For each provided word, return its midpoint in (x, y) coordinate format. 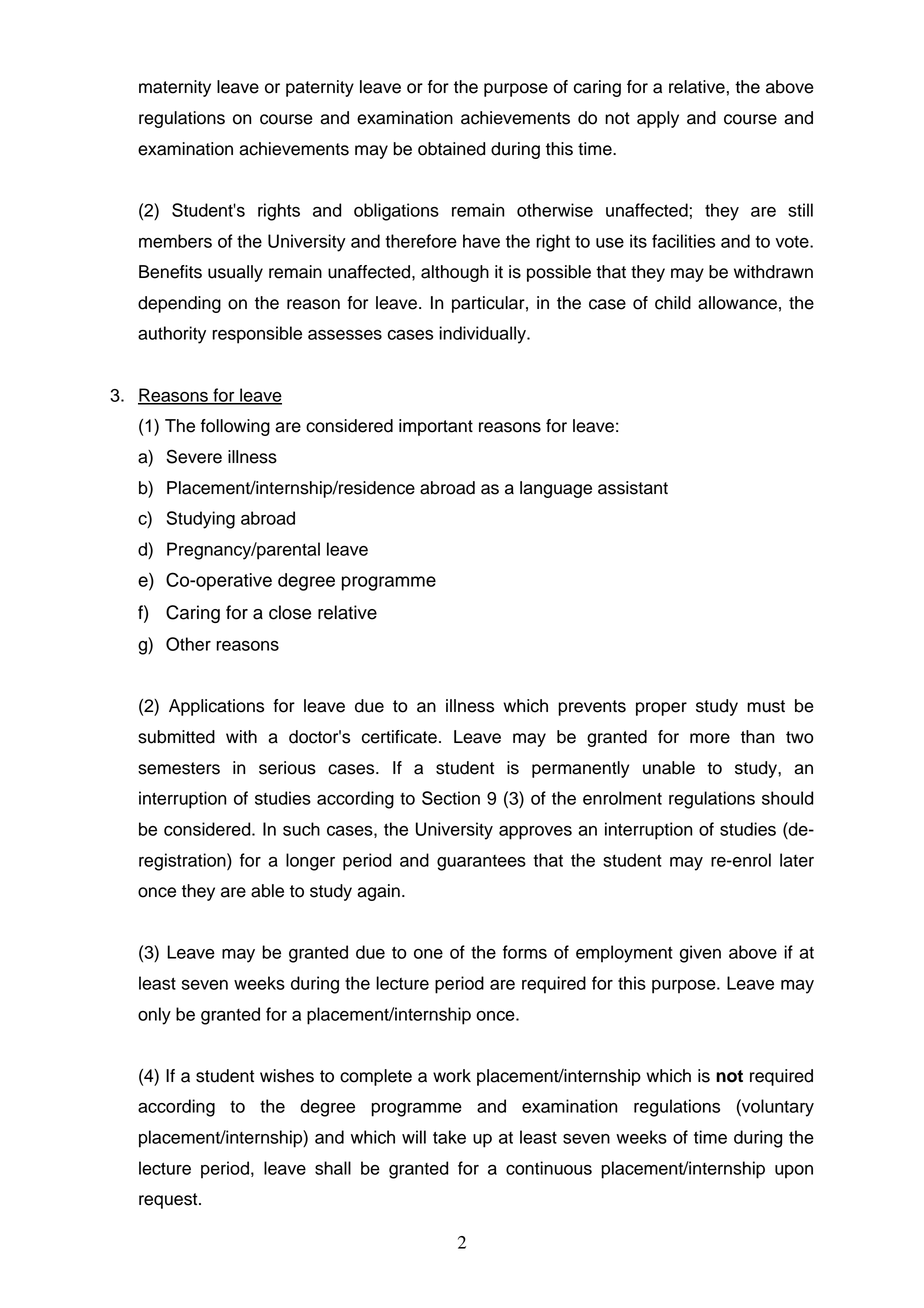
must (766, 706)
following (235, 427)
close (290, 612)
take (449, 1137)
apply (658, 119)
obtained (451, 149)
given (700, 954)
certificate (399, 737)
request (169, 1201)
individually (483, 335)
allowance (737, 303)
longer (310, 862)
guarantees (481, 863)
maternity (175, 88)
